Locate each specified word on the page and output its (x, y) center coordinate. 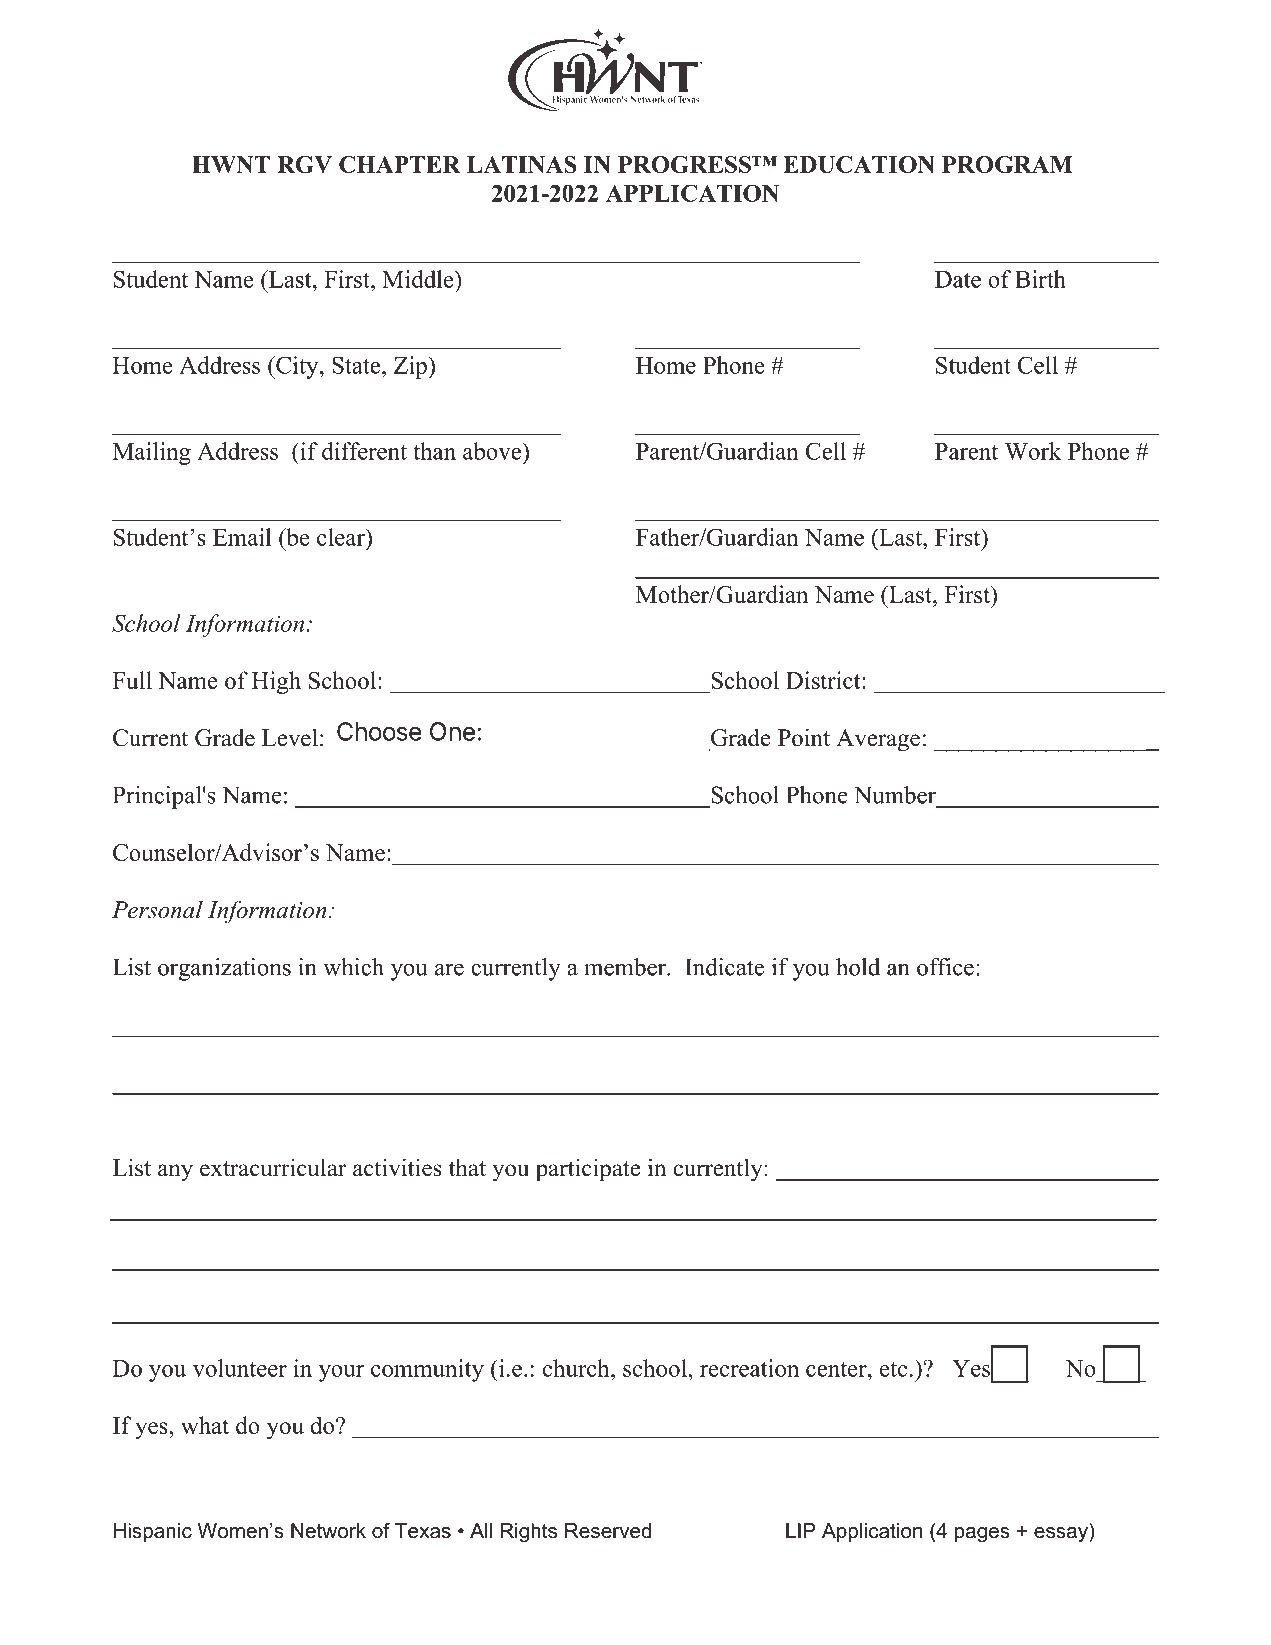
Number (895, 795)
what (205, 1425)
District (824, 680)
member (626, 967)
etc (893, 1369)
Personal (157, 910)
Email (242, 537)
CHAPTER (400, 164)
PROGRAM (1007, 164)
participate (588, 1170)
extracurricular (273, 1167)
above (493, 451)
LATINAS (522, 164)
